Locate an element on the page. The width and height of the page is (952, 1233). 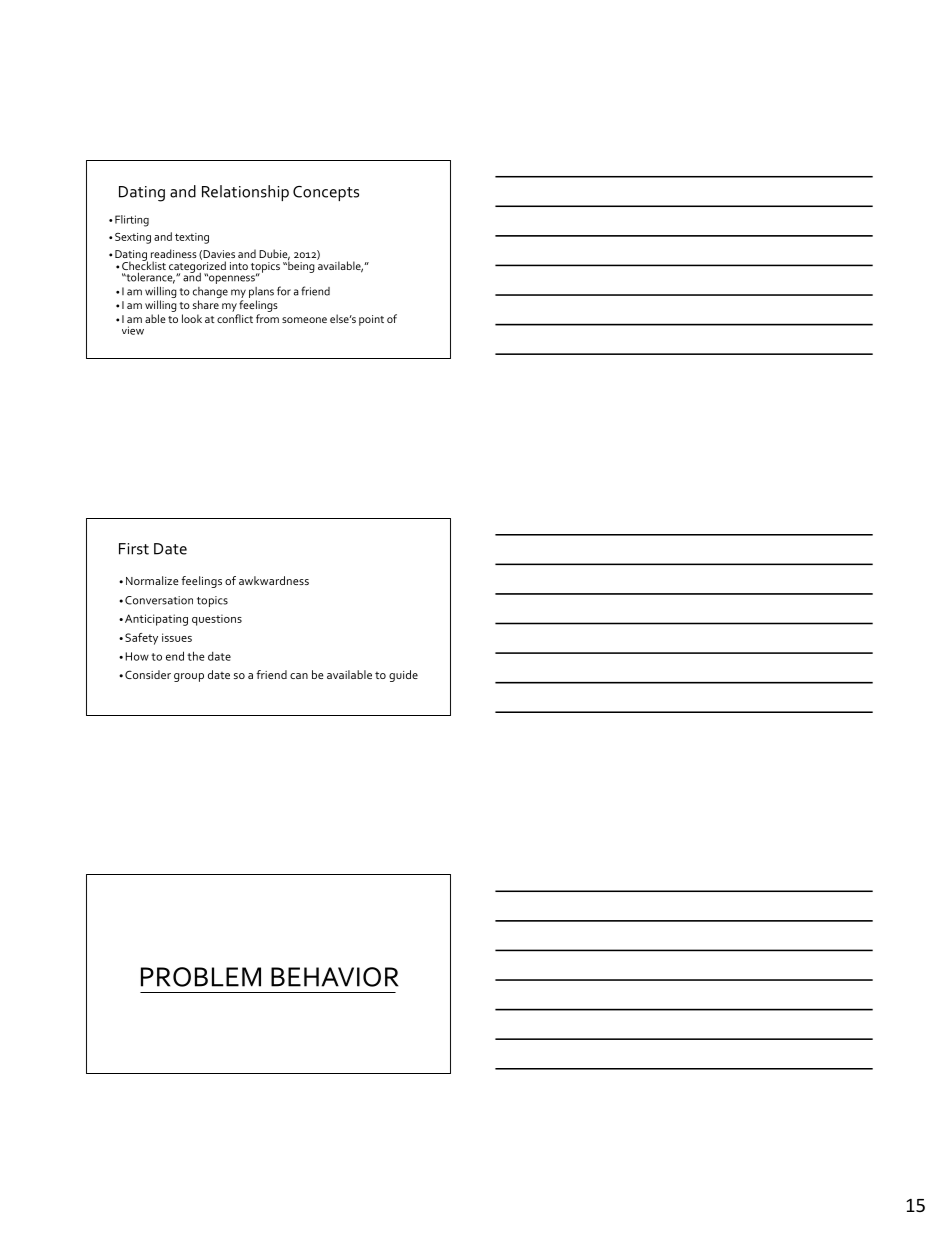
group is located at coordinates (189, 677).
